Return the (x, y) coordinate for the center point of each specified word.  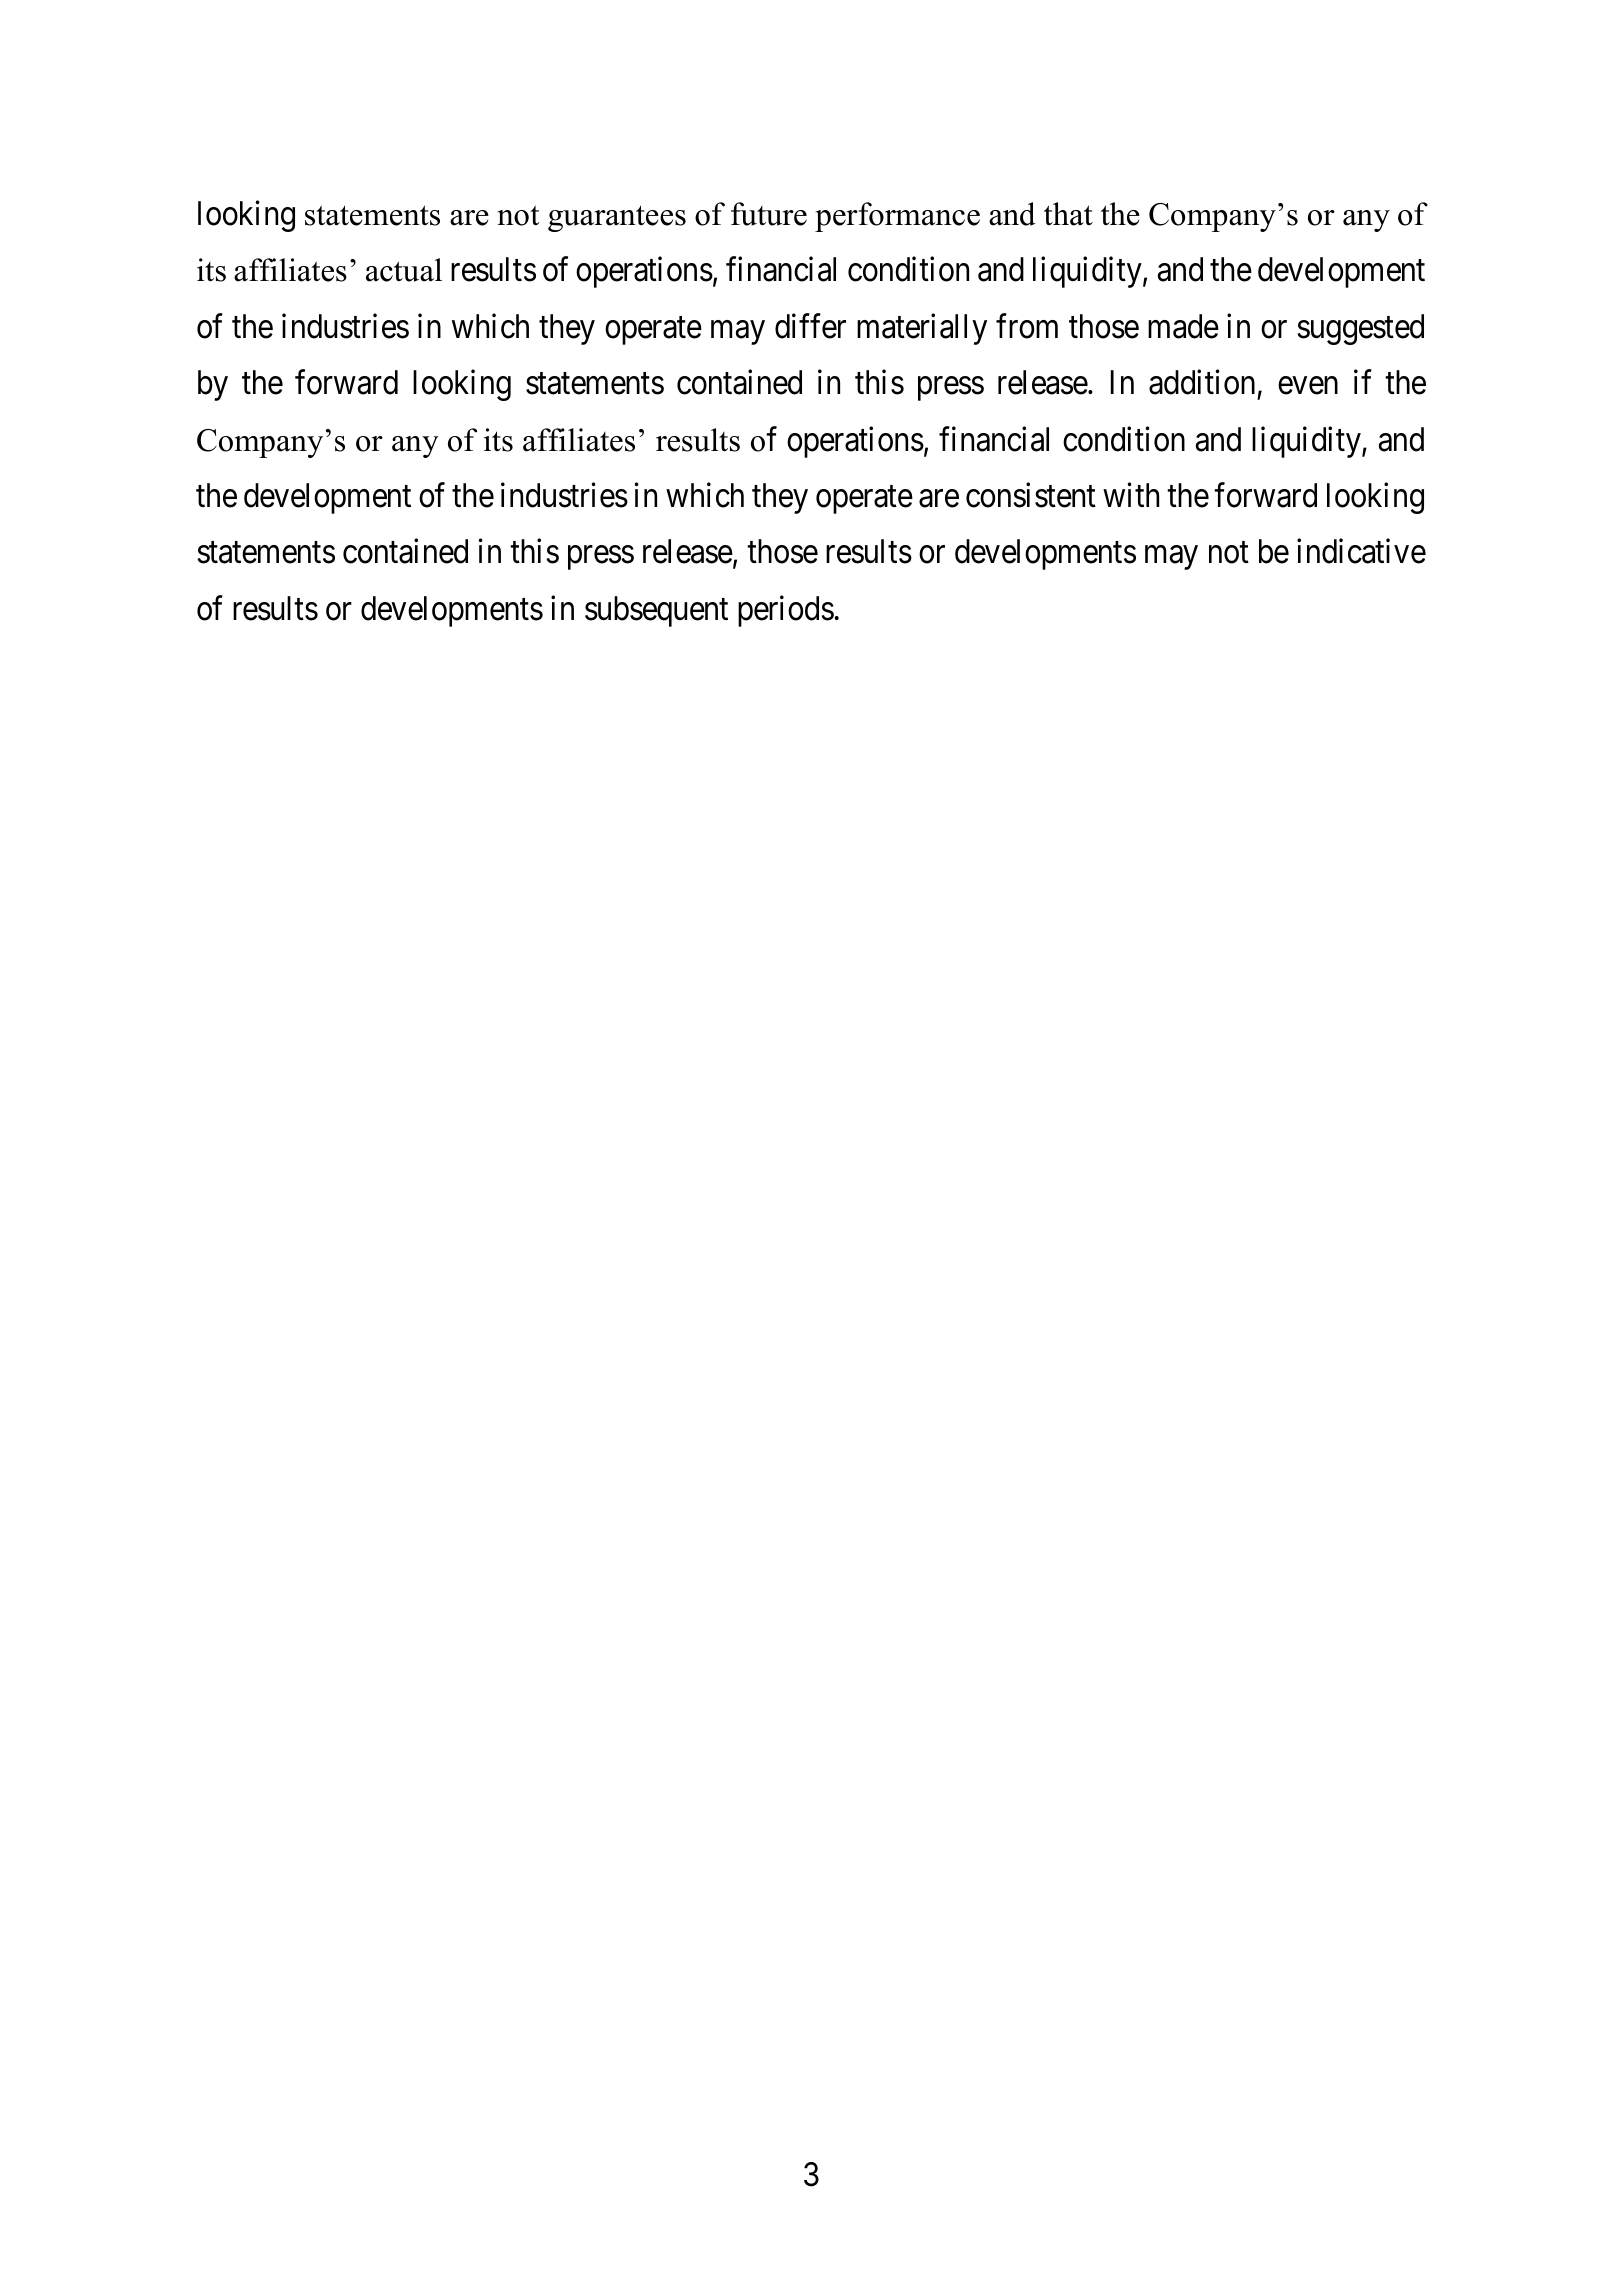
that (1068, 214)
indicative (1361, 551)
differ (810, 326)
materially (922, 329)
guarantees (617, 218)
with (1131, 495)
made (1183, 326)
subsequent (656, 611)
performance (897, 217)
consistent (1031, 495)
